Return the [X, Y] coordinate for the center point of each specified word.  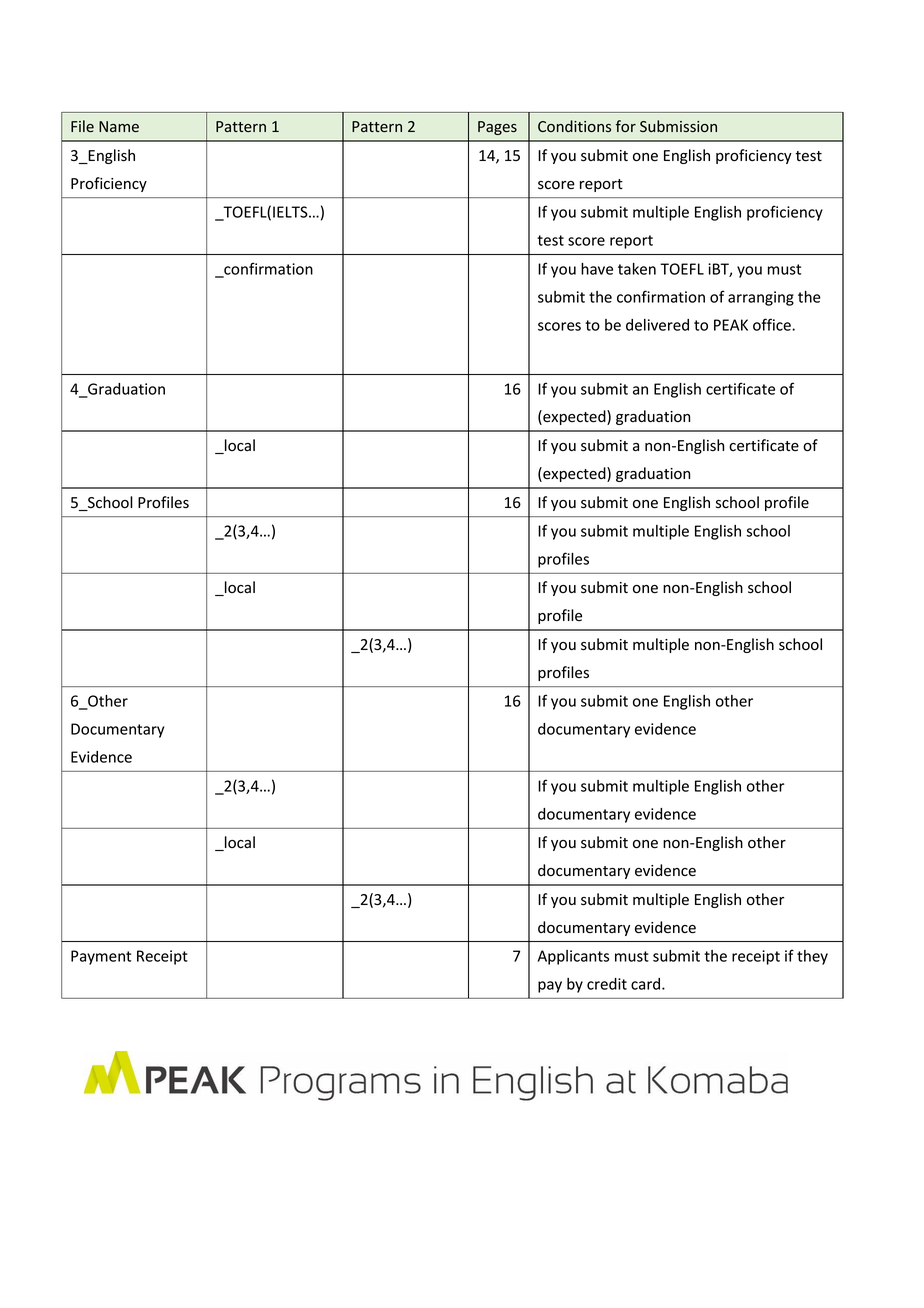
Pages [497, 128]
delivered [657, 325]
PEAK [731, 325]
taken [637, 269]
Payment [101, 957]
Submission [678, 126]
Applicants [573, 957]
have [597, 269]
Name [119, 126]
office [773, 324]
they [812, 957]
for [626, 126]
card [647, 984]
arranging [761, 298]
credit [607, 984]
